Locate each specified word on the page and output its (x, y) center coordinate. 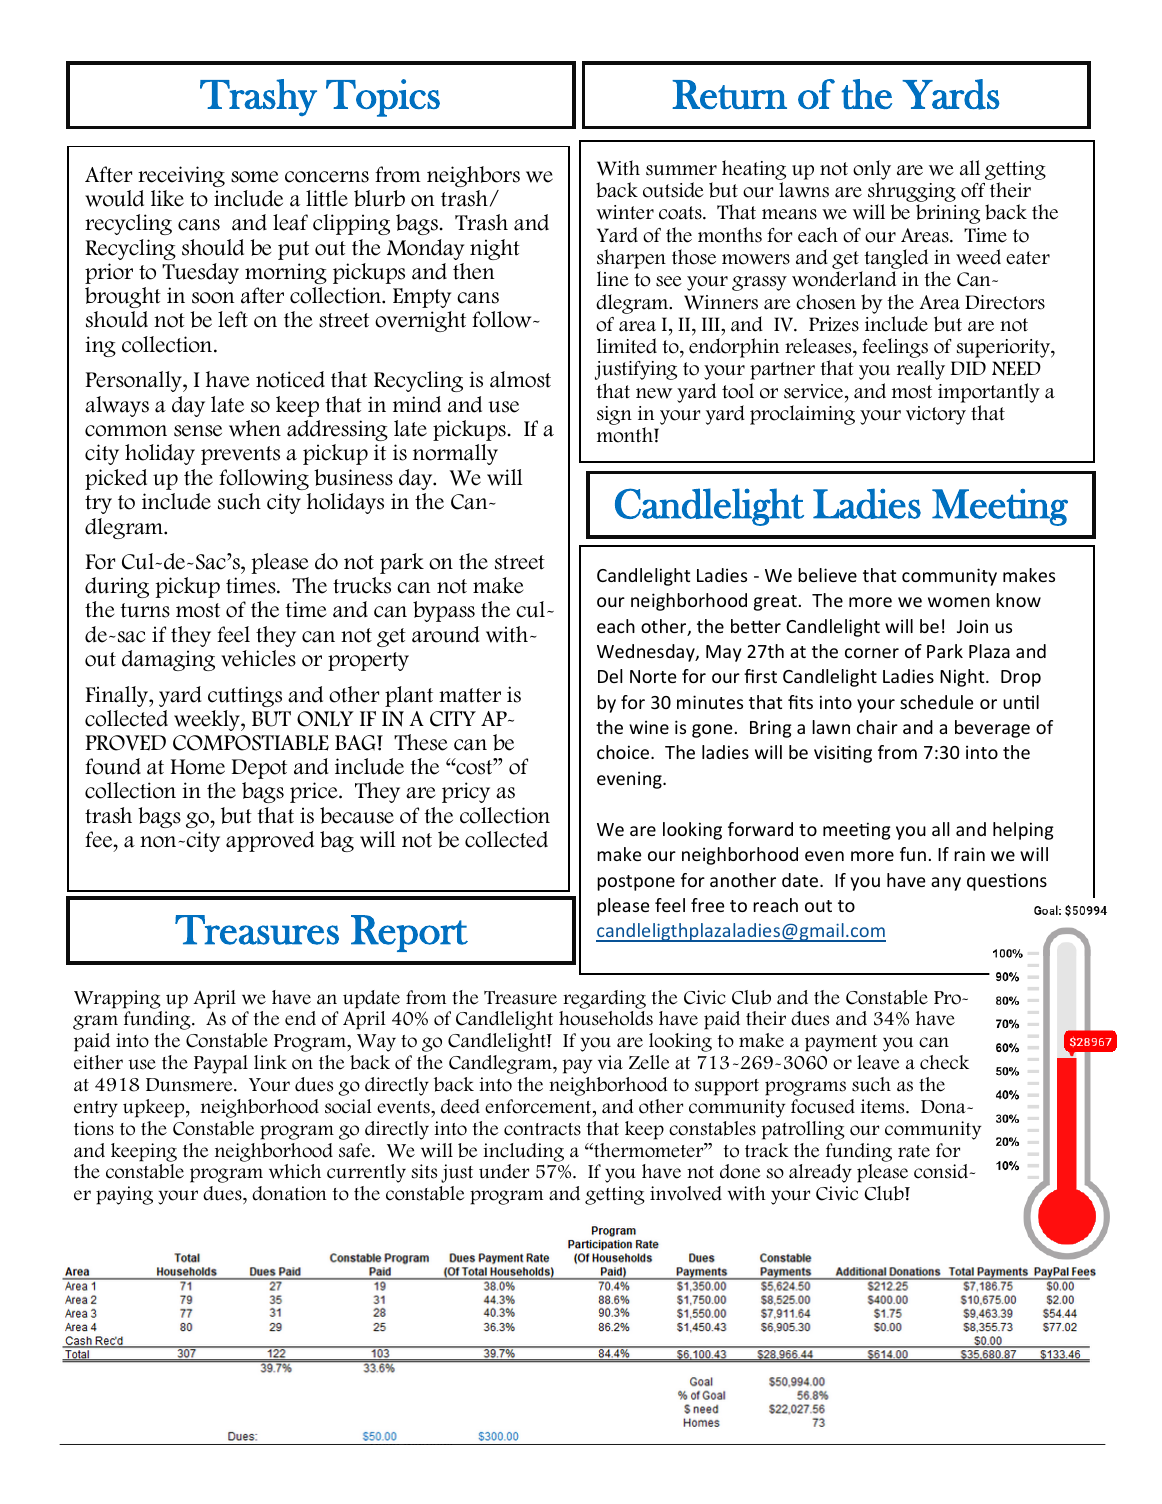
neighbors (473, 176)
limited (627, 346)
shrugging (912, 193)
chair (877, 727)
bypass (444, 611)
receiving (181, 176)
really (921, 370)
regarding (604, 999)
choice (624, 752)
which (295, 1171)
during (117, 587)
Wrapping (117, 999)
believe (827, 575)
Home (198, 767)
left (233, 319)
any (946, 884)
